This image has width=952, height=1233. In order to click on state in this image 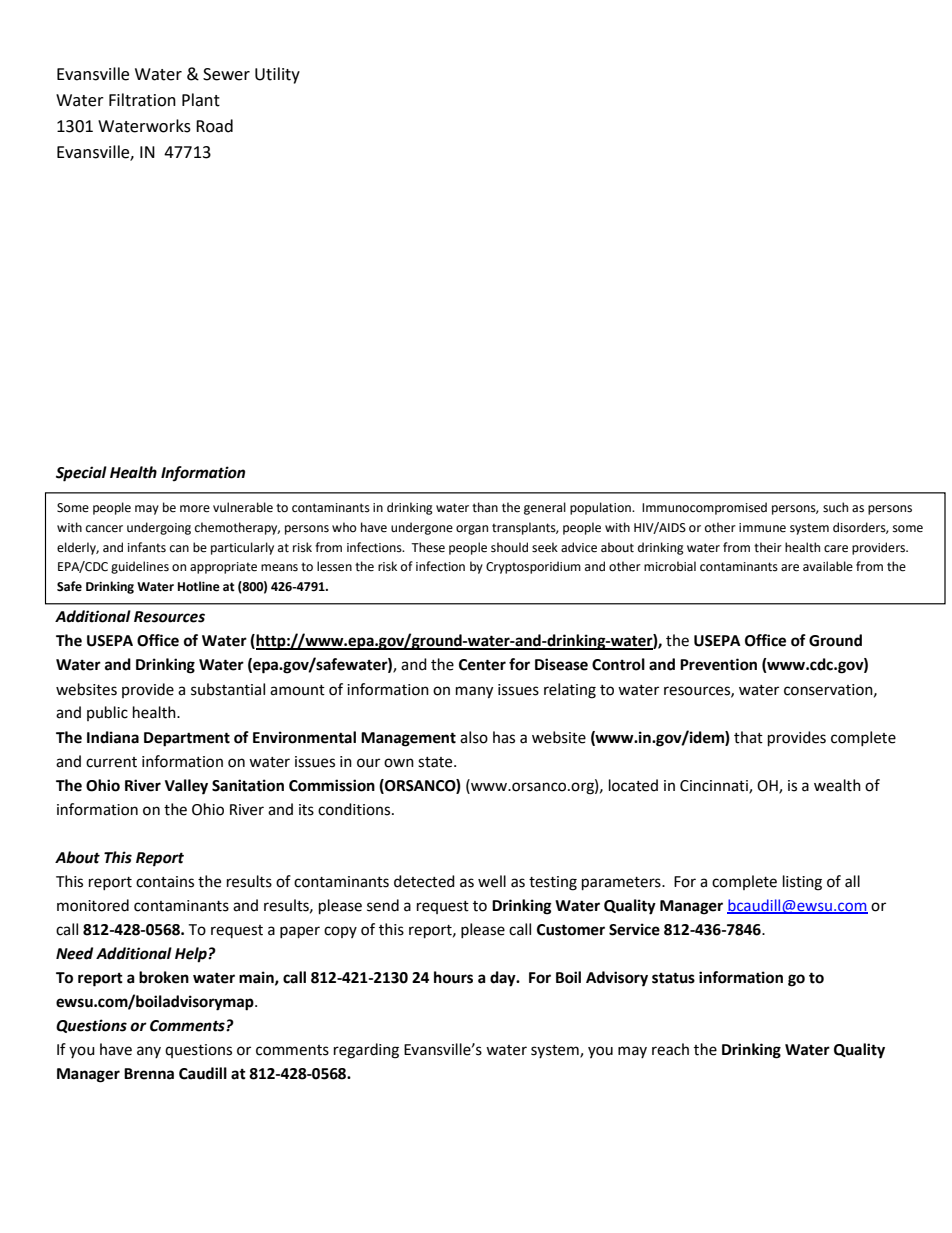, I will do `click(436, 762)`.
